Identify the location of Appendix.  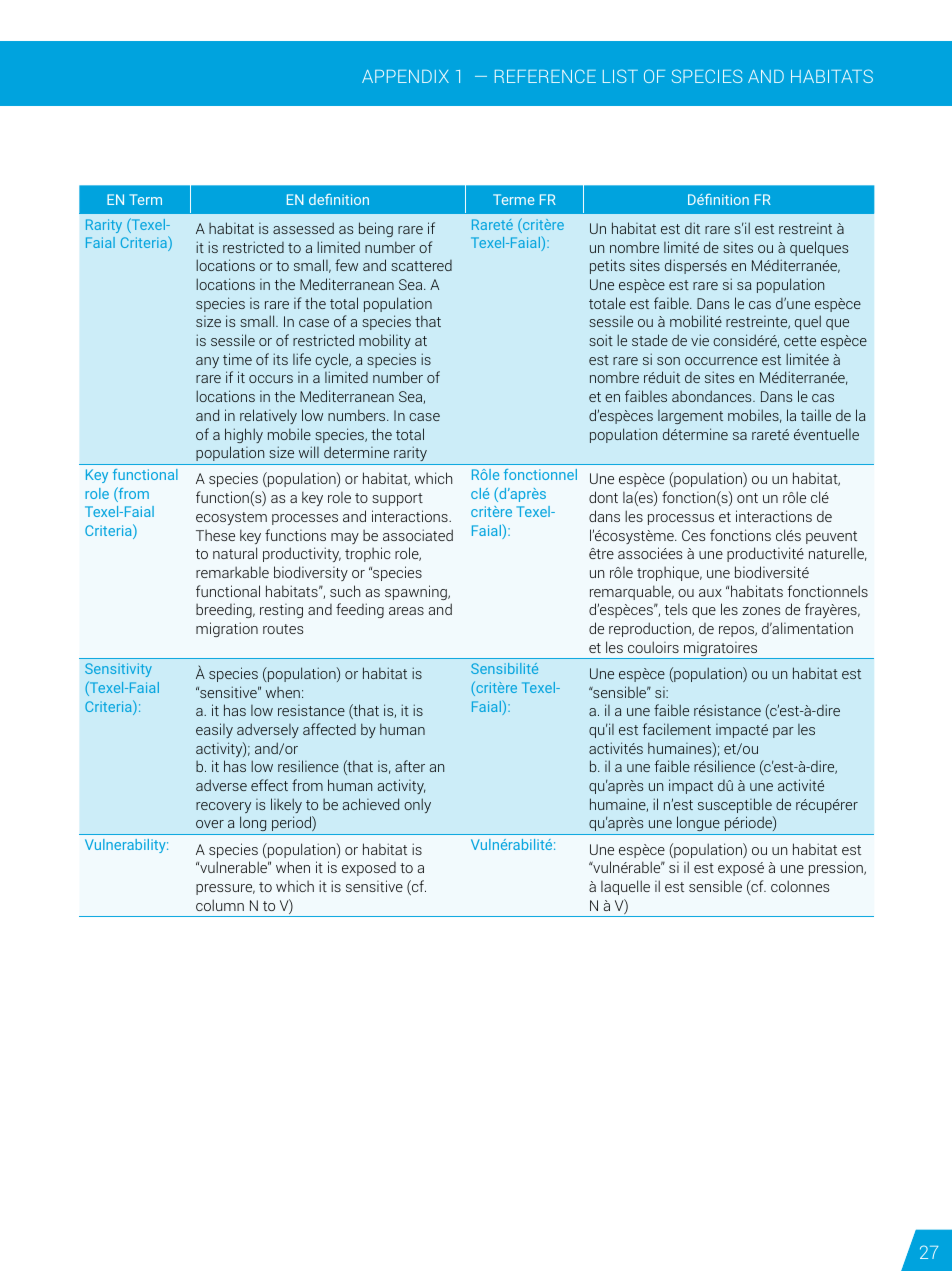
(405, 76).
